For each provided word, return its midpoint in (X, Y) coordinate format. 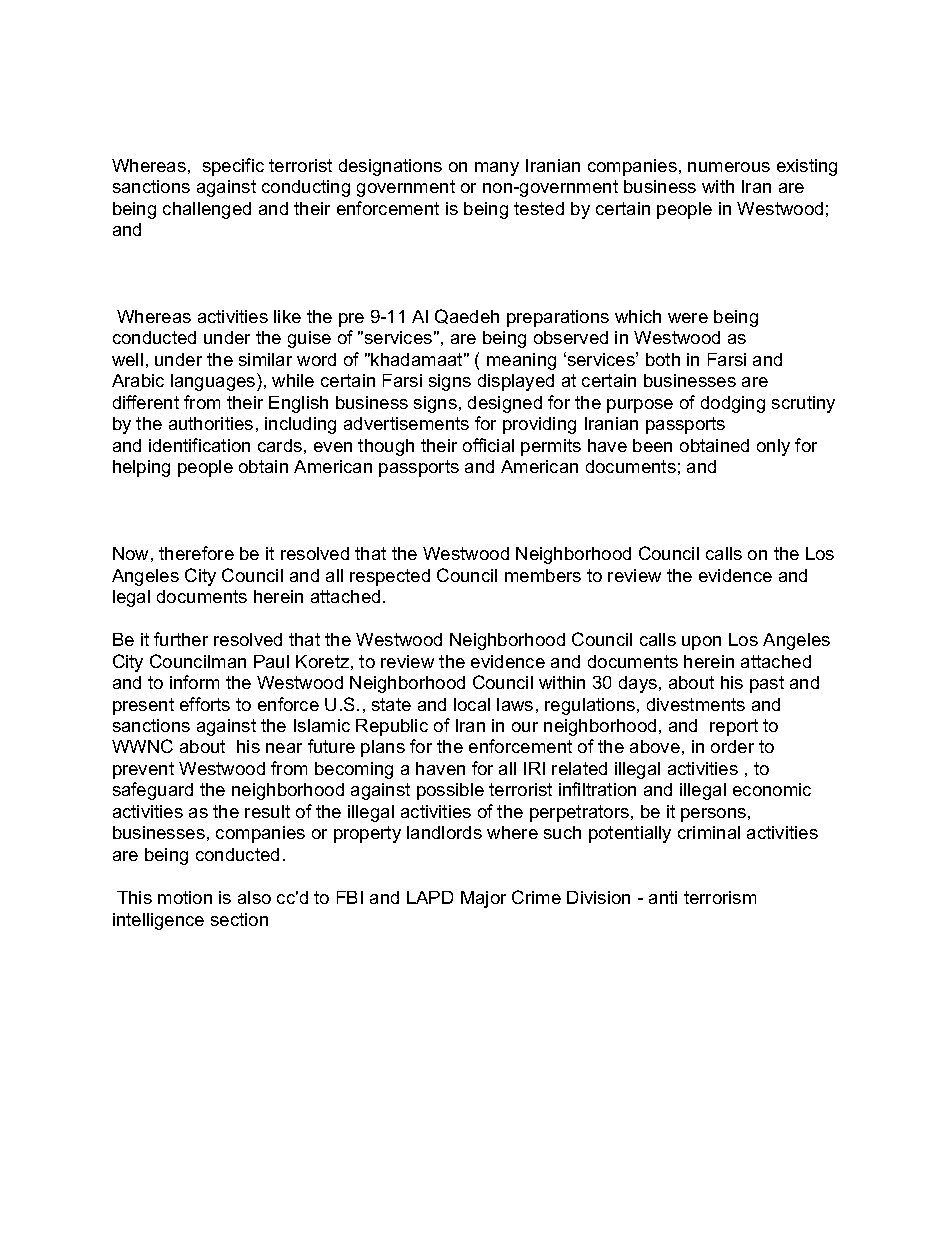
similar (265, 359)
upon (701, 643)
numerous (729, 167)
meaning (521, 361)
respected (390, 577)
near (284, 748)
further (181, 639)
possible (450, 791)
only (773, 447)
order (732, 746)
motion (185, 897)
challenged (207, 210)
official (488, 445)
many (497, 169)
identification (199, 445)
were (688, 318)
